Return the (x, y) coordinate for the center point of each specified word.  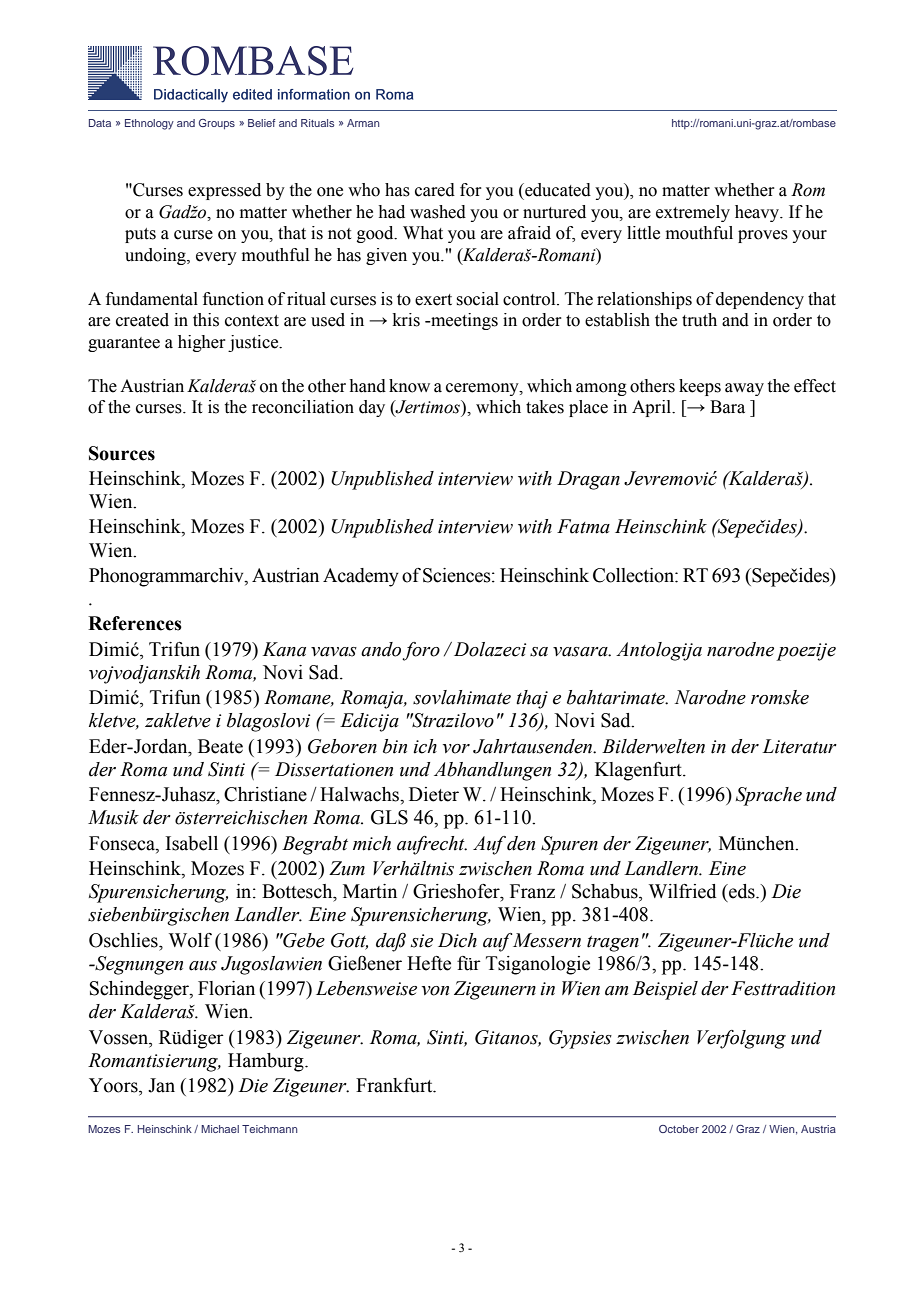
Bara (727, 407)
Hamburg (267, 1062)
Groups (217, 124)
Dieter (434, 794)
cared (435, 190)
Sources (122, 453)
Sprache (769, 796)
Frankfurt (395, 1085)
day (372, 408)
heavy (758, 213)
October (679, 1129)
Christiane (265, 794)
